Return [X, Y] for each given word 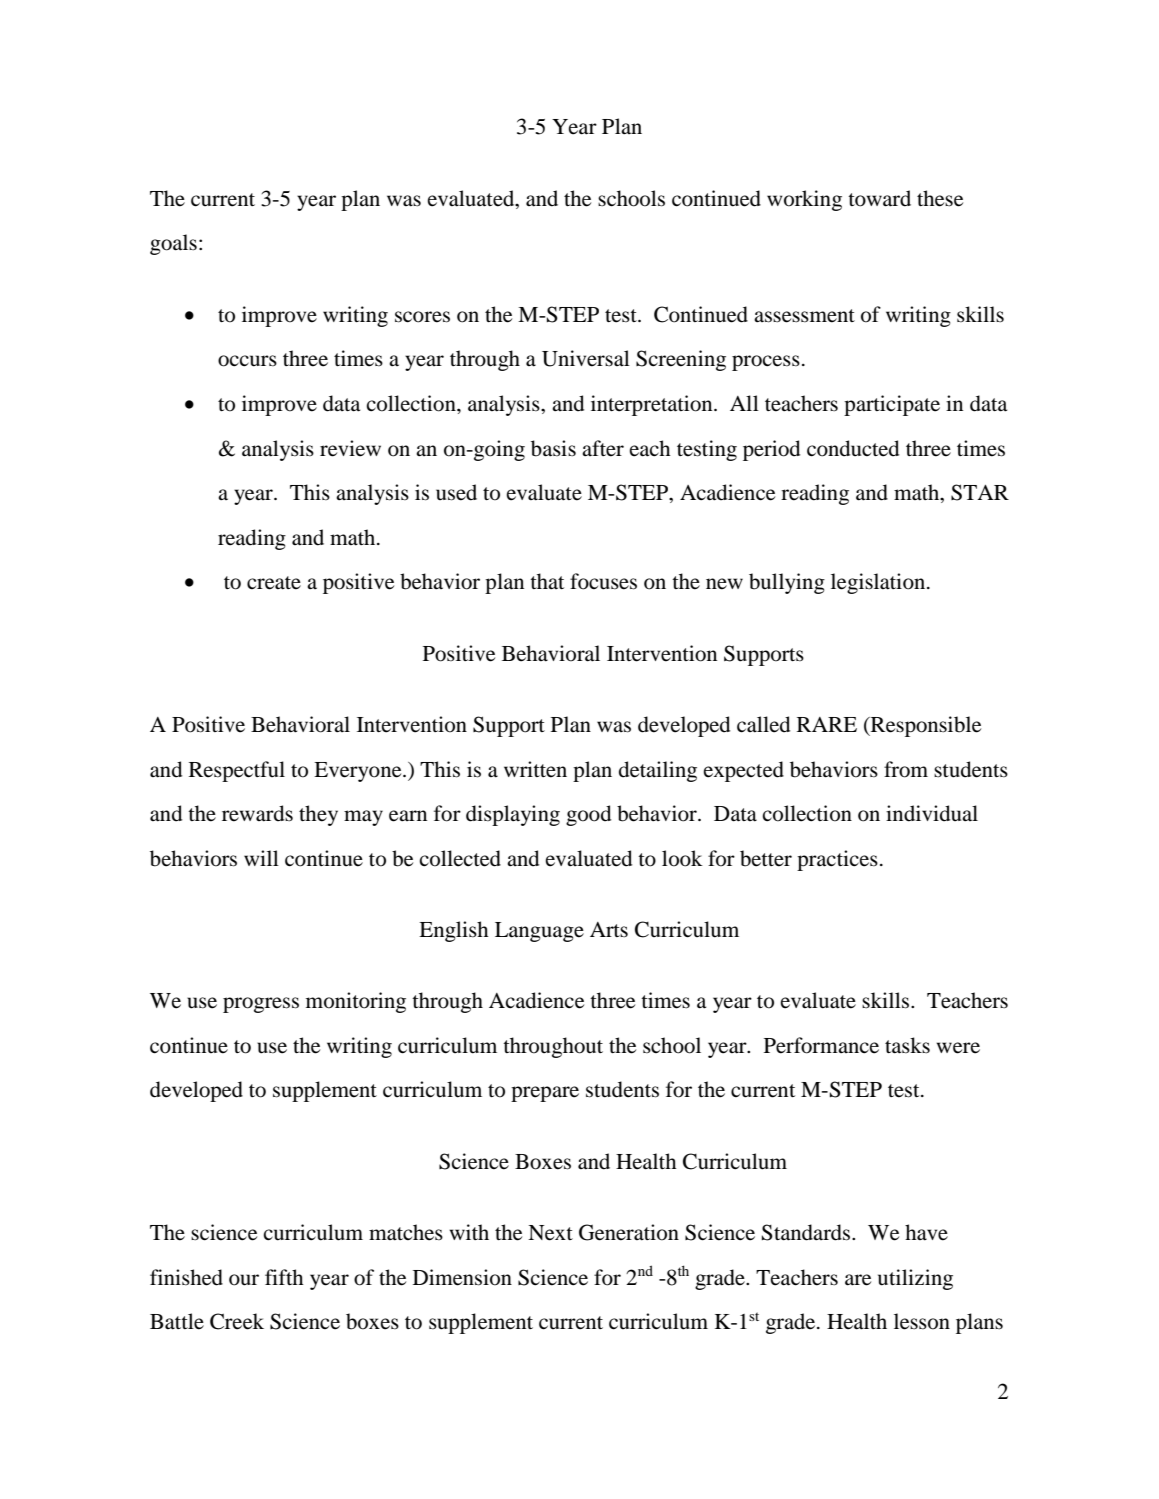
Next [550, 1233]
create [274, 583]
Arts [609, 930]
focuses [603, 581]
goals [173, 244]
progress [261, 1005]
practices [837, 860]
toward [879, 198]
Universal [586, 358]
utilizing [915, 1279]
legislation [879, 583]
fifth [284, 1277]
